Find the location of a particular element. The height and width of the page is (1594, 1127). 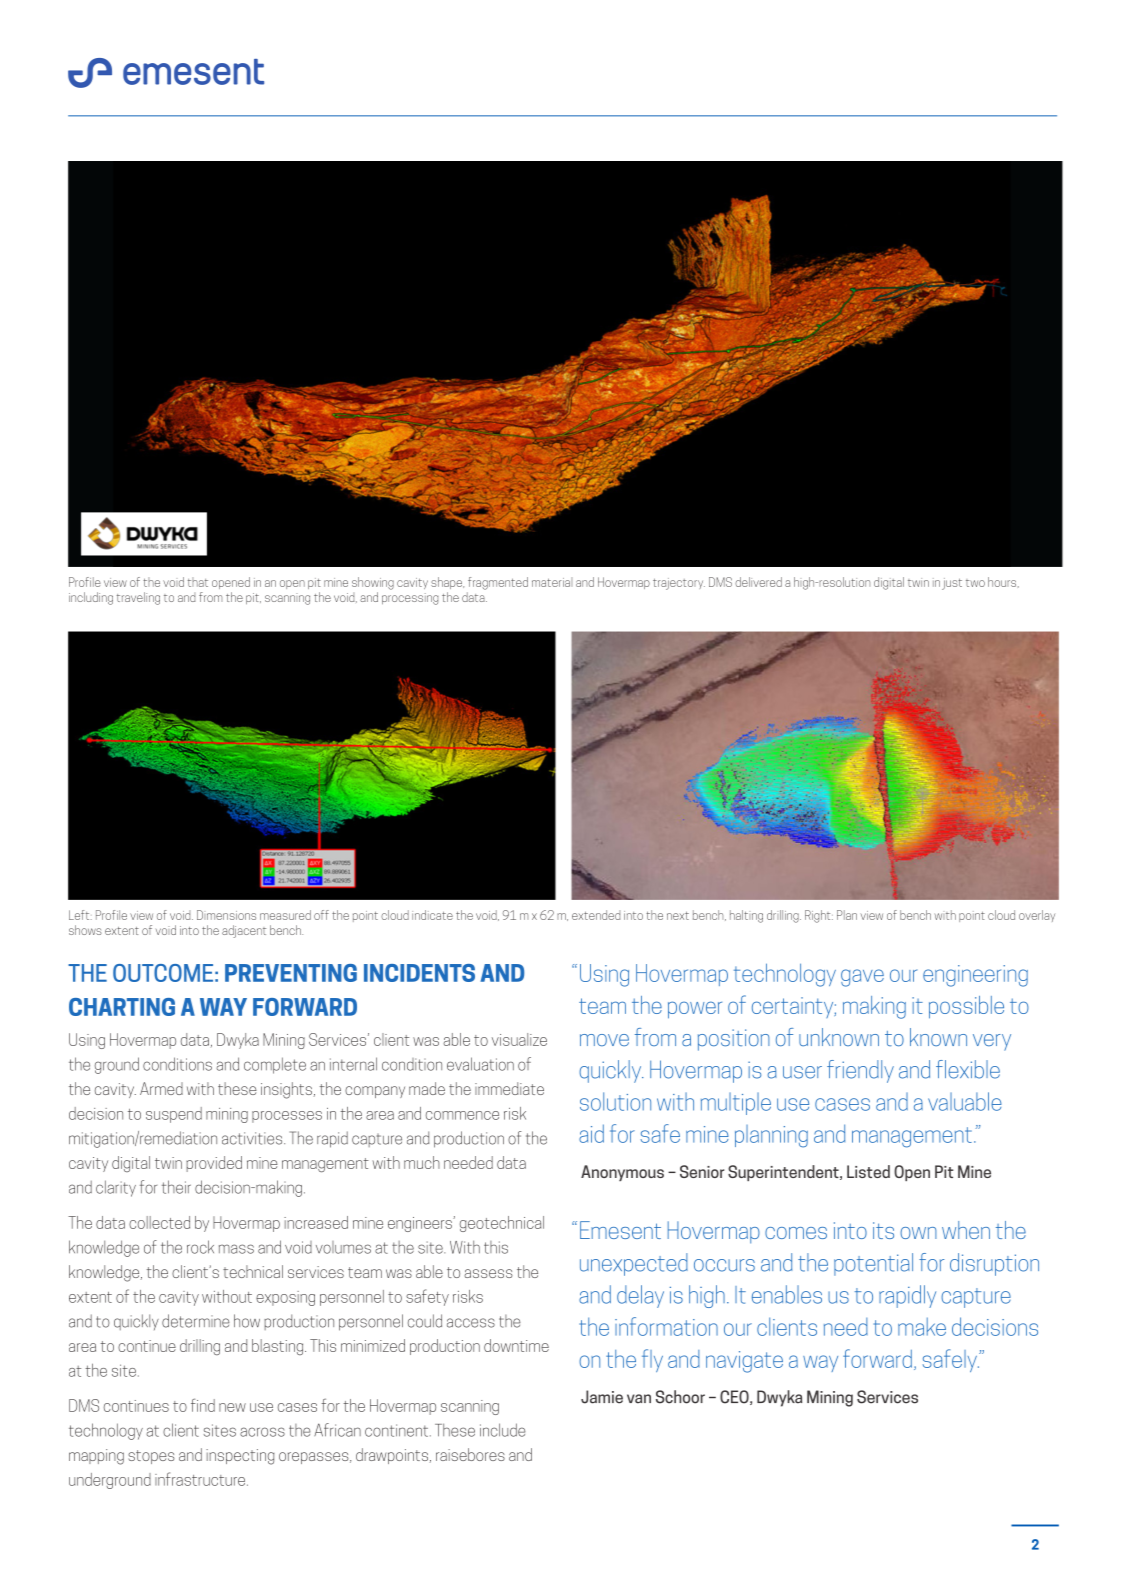

its is located at coordinates (883, 1230).
